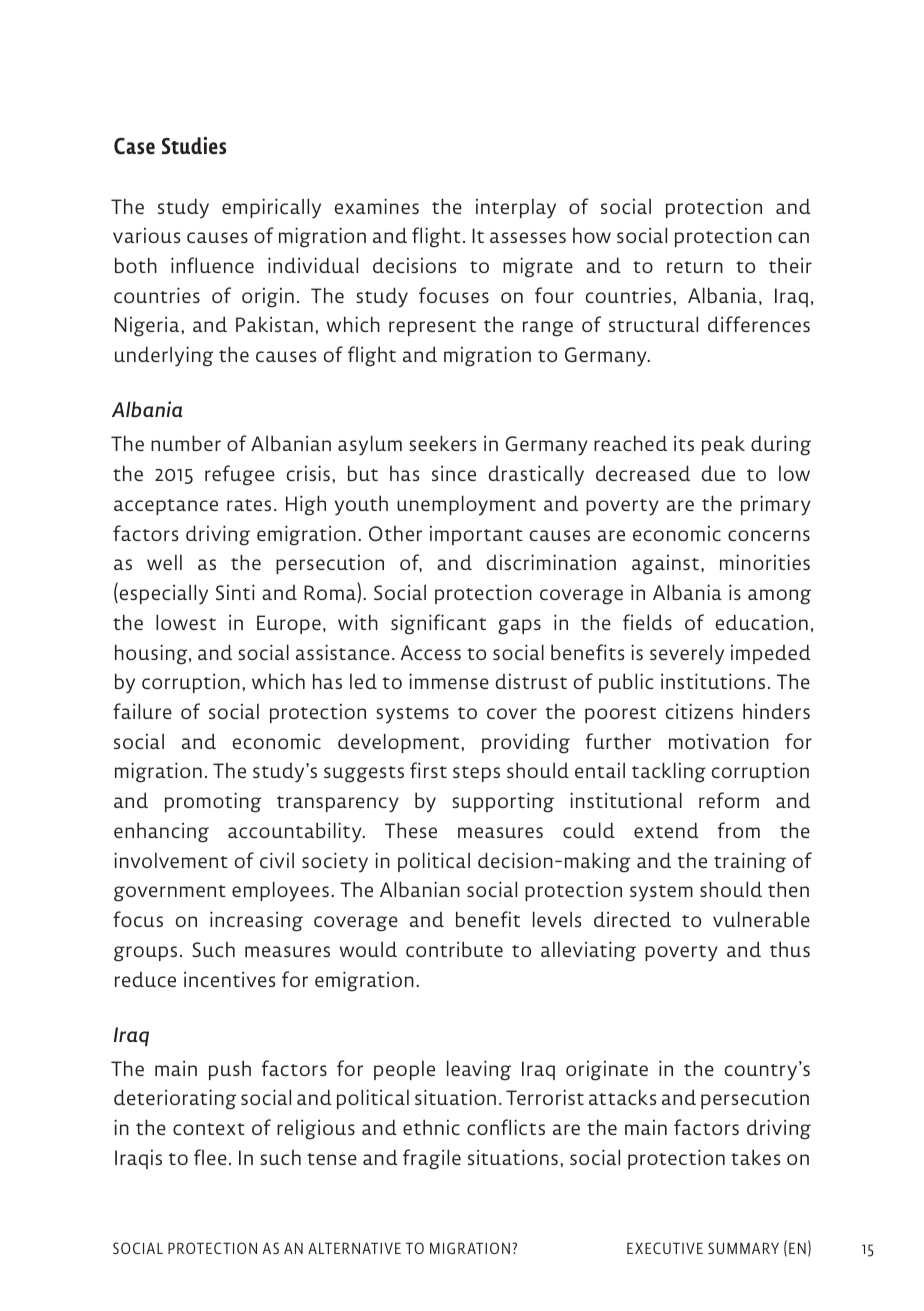 This page has height=1311, width=924. Describe the element at coordinates (186, 443) in the page. I see `number` at that location.
